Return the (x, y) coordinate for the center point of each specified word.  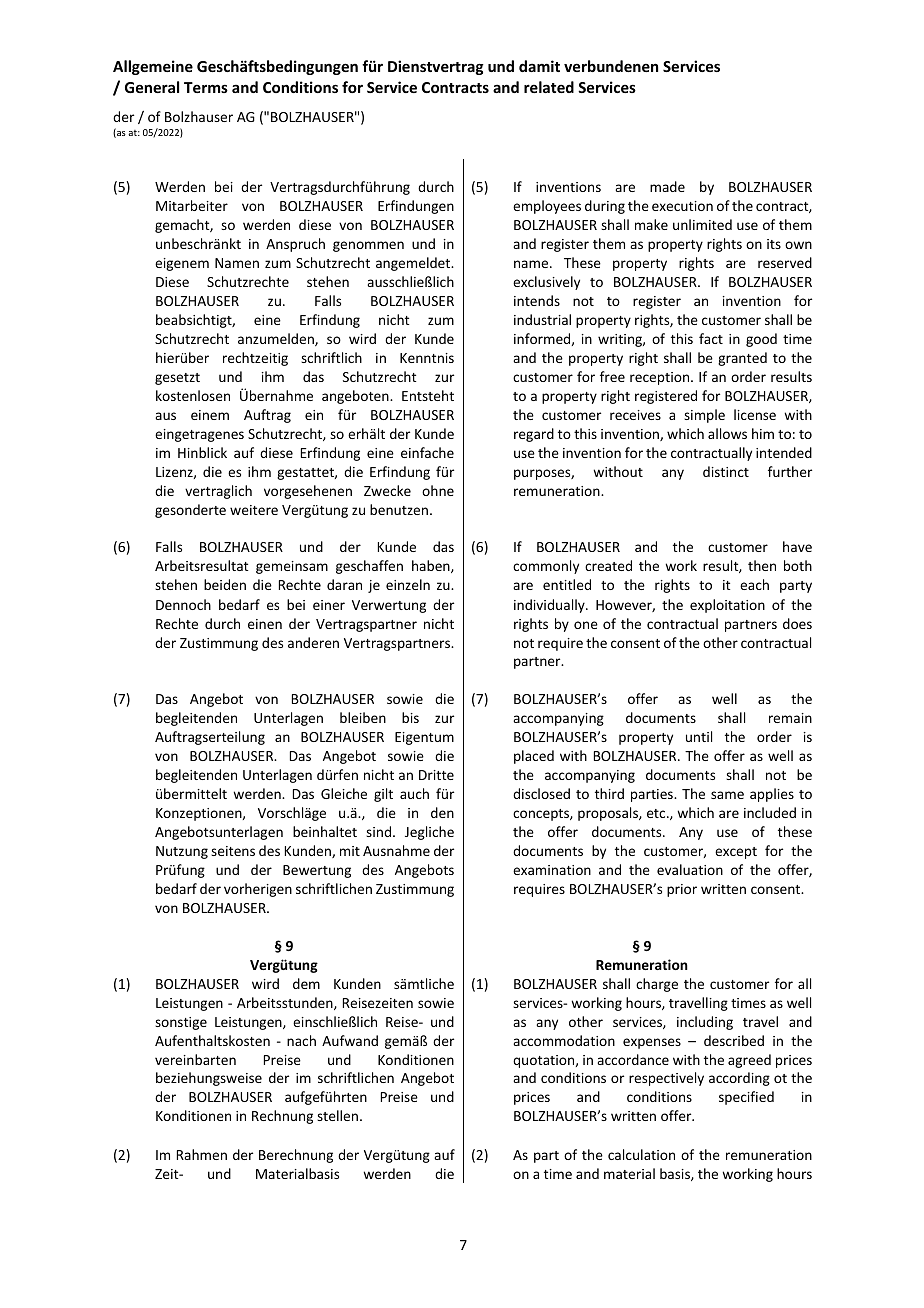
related (549, 87)
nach (301, 1040)
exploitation (727, 606)
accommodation (564, 1040)
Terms (206, 87)
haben (432, 566)
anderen (313, 642)
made (667, 186)
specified (746, 1098)
